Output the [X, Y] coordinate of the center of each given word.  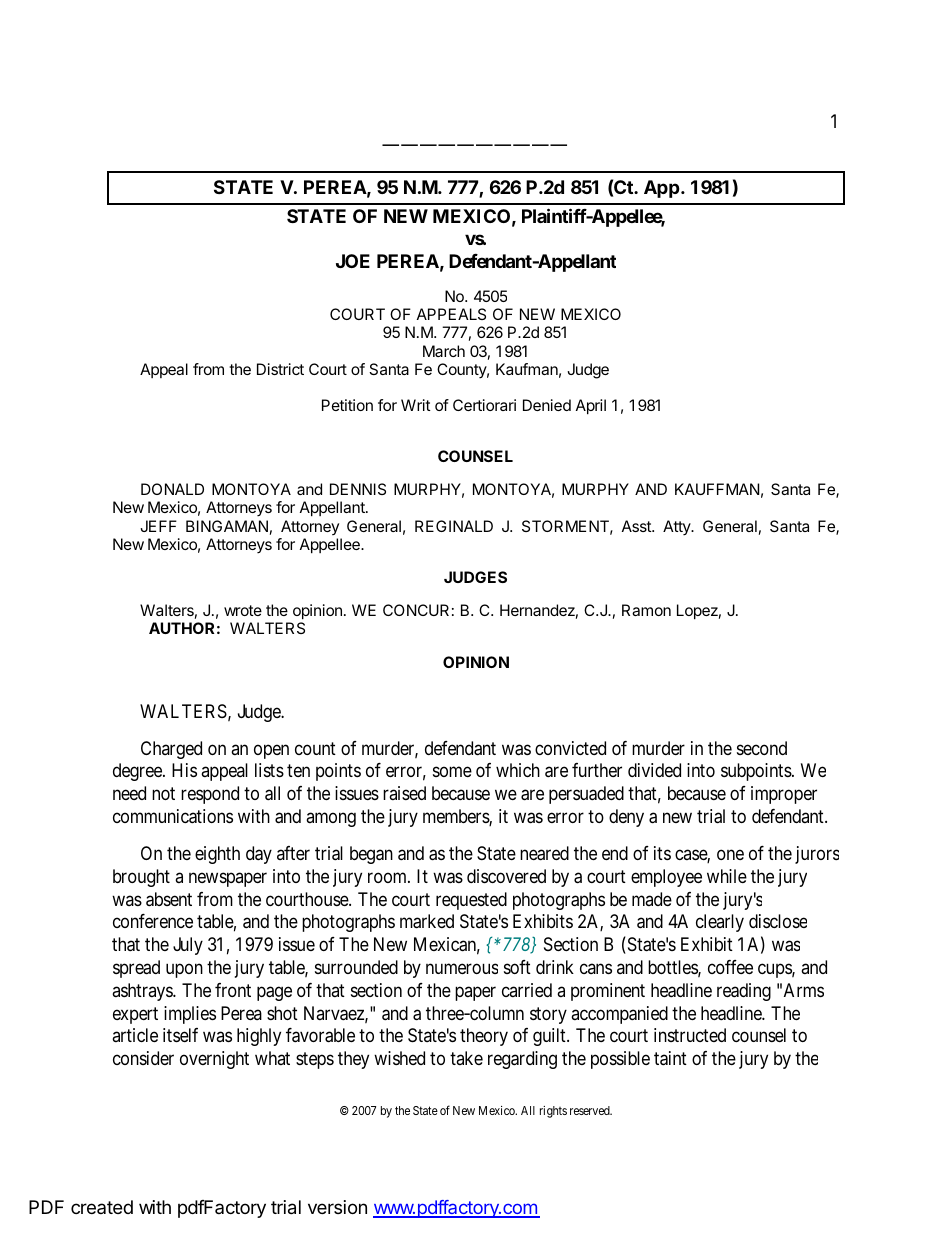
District [280, 369]
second [762, 748]
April [591, 407]
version [337, 1207]
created [102, 1207]
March [444, 351]
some [452, 772]
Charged [171, 750]
